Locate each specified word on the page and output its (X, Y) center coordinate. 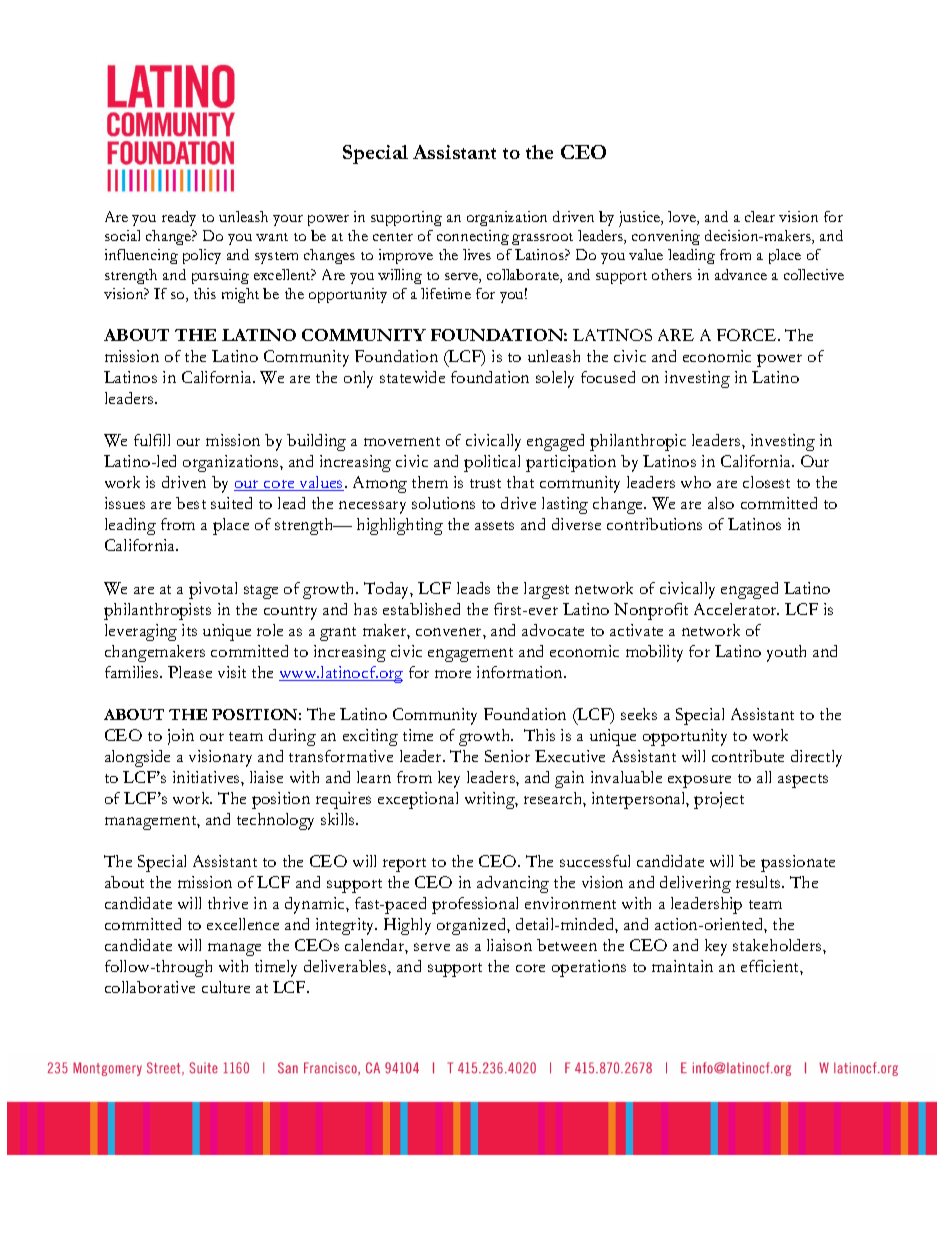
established (421, 609)
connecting (473, 237)
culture (226, 987)
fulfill (152, 440)
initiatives (207, 777)
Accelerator (736, 609)
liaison (509, 945)
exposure (699, 781)
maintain (682, 966)
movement (402, 441)
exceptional (418, 800)
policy (202, 256)
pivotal (213, 590)
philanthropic (638, 442)
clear (760, 216)
